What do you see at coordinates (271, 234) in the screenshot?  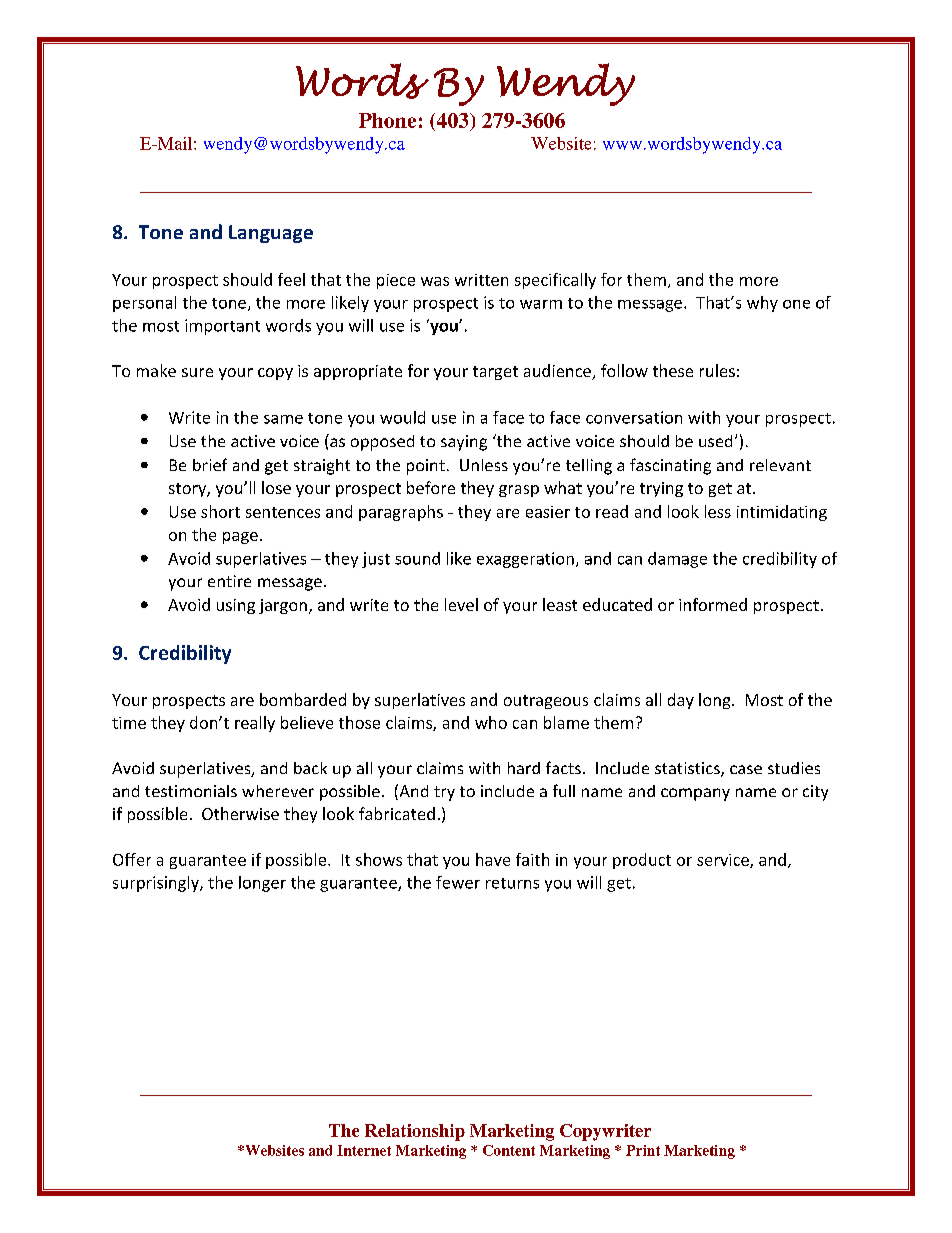 I see `Language` at bounding box center [271, 234].
